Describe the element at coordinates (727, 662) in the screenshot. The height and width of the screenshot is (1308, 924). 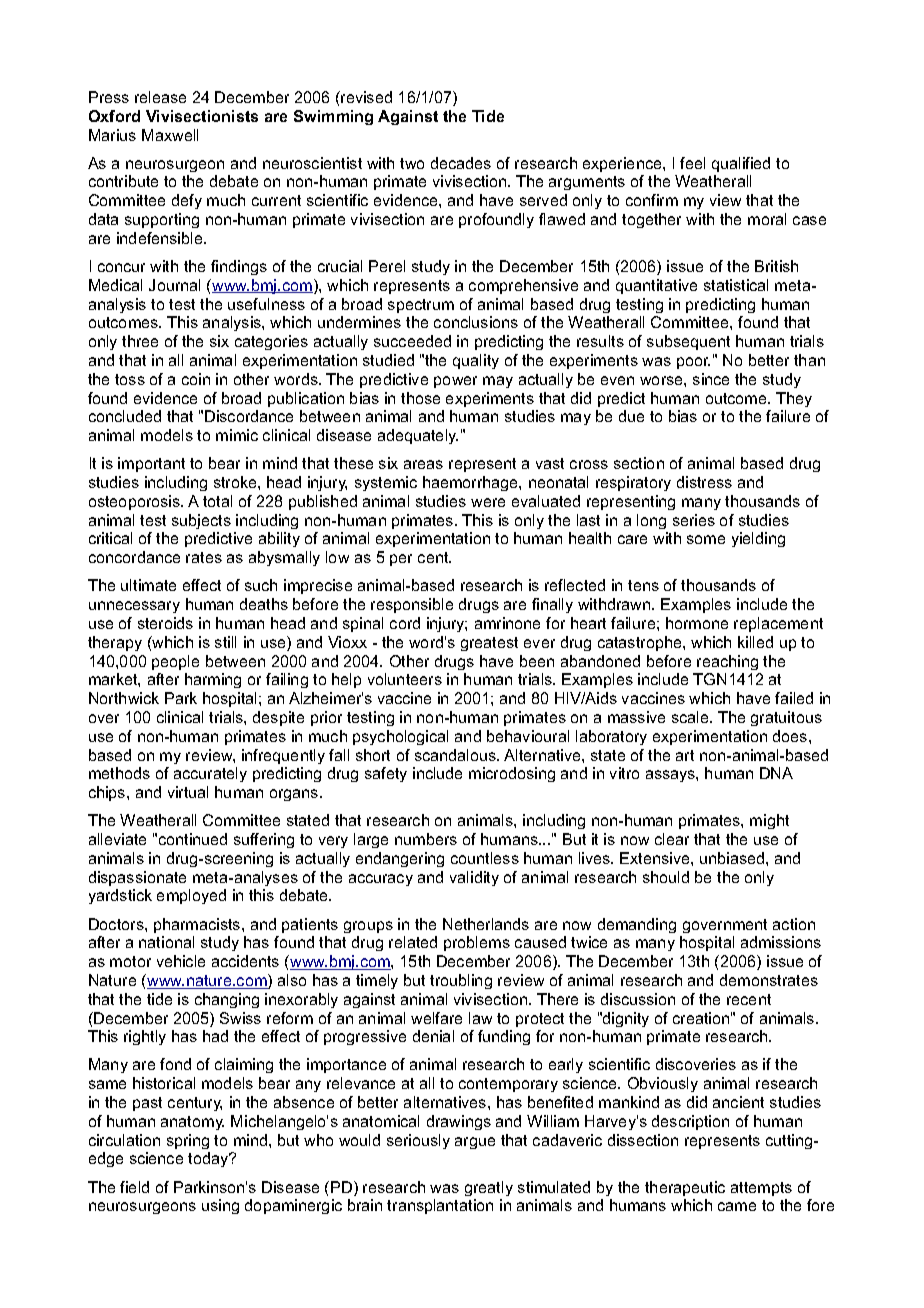
I see `reaching` at that location.
